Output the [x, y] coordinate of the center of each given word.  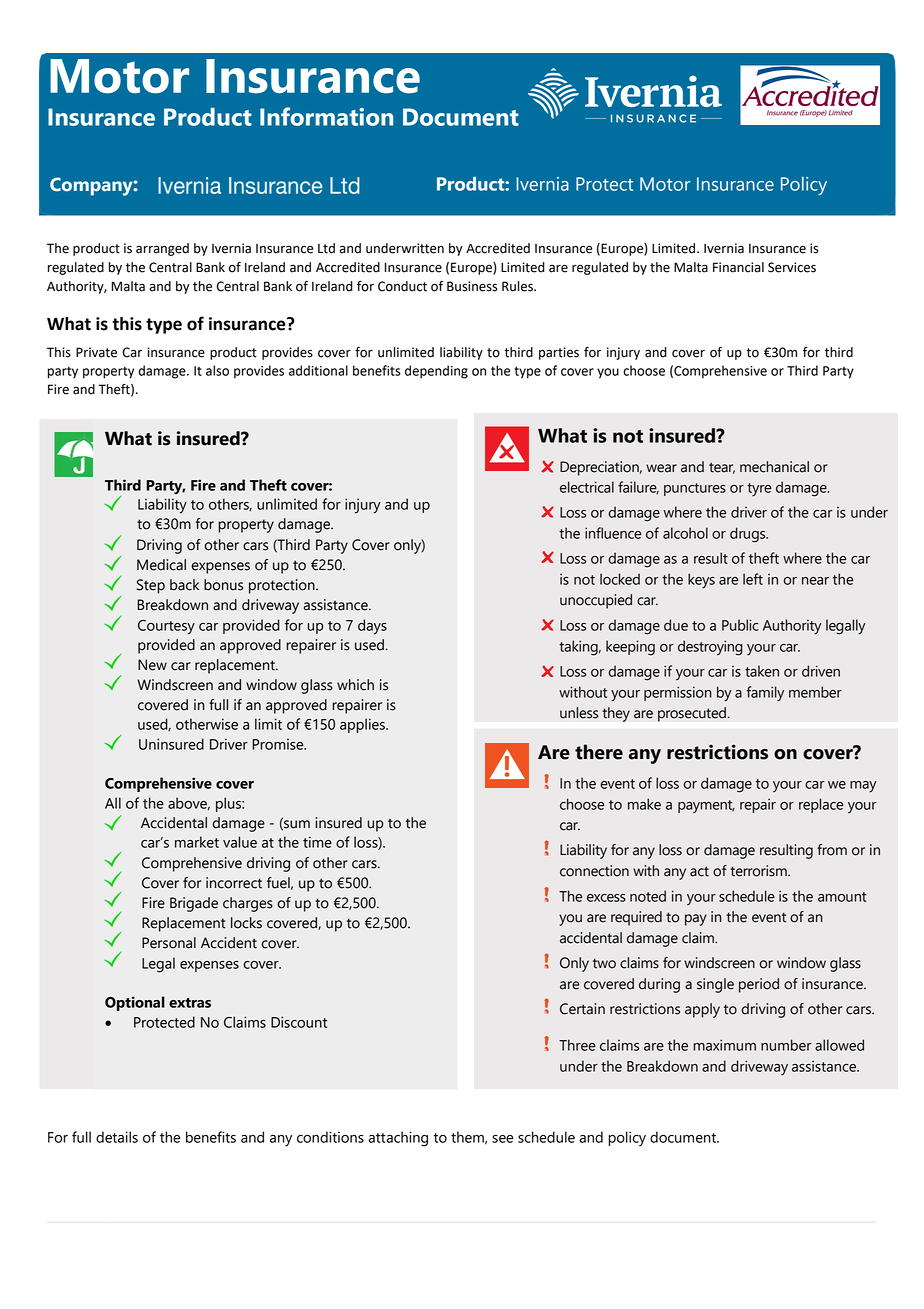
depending [436, 372]
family [765, 694]
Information [326, 116]
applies [363, 725]
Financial [738, 267]
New [152, 665]
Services [792, 267]
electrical [587, 487]
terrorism [759, 871]
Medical [161, 565]
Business [472, 286]
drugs [749, 535]
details [117, 1137]
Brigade [194, 904]
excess [606, 898]
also [217, 370]
